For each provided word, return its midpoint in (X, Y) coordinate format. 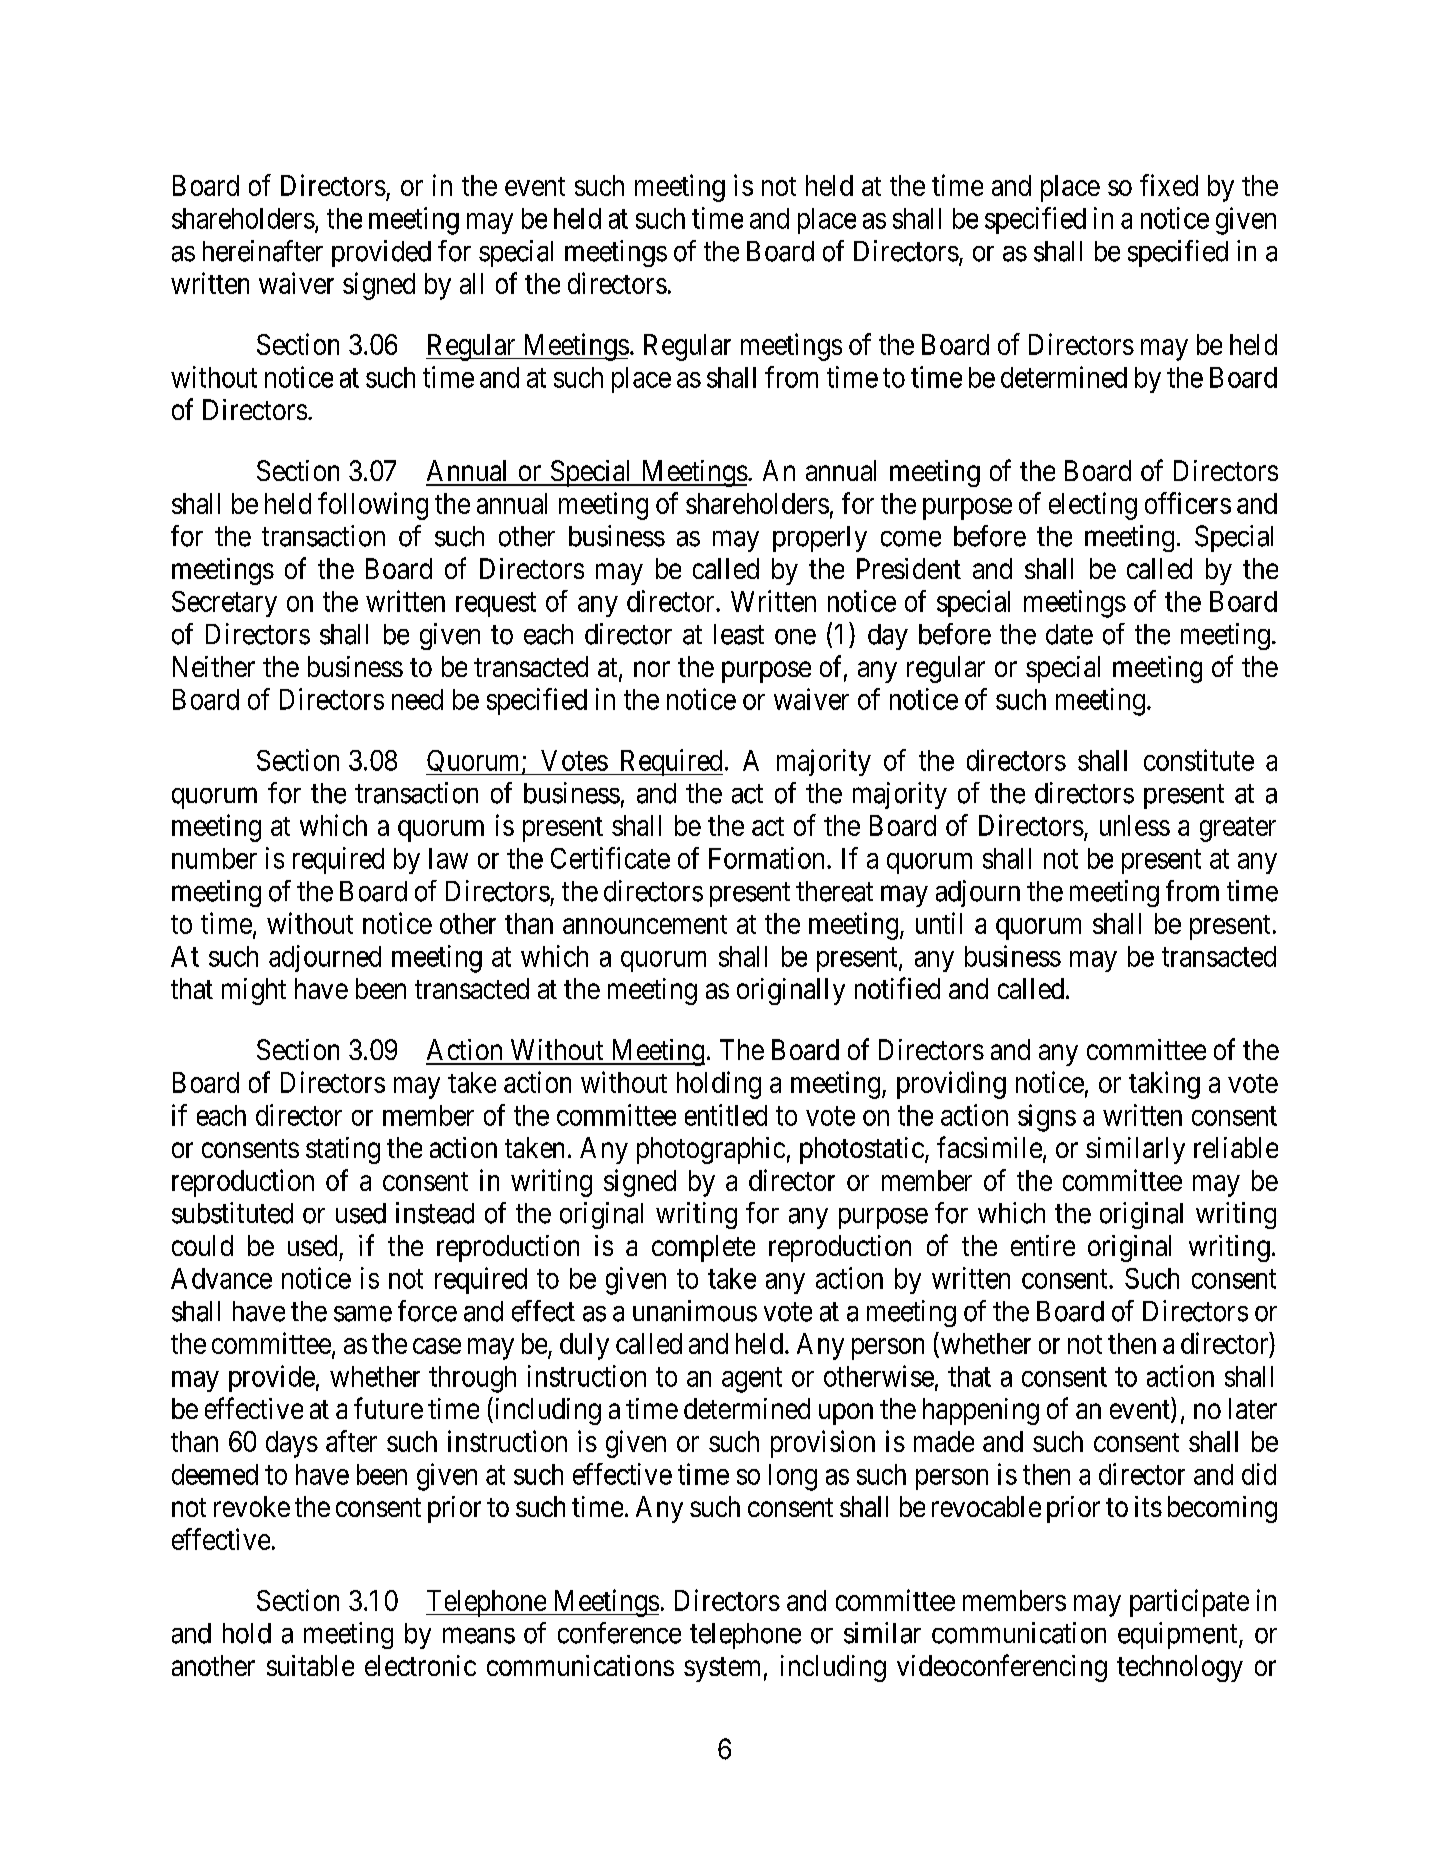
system (722, 1669)
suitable (310, 1665)
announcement (645, 924)
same (363, 1314)
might (254, 991)
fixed (1169, 185)
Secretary (224, 604)
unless (1135, 825)
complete (703, 1248)
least (739, 634)
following (373, 506)
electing (1093, 506)
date (1069, 634)
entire (1043, 1245)
